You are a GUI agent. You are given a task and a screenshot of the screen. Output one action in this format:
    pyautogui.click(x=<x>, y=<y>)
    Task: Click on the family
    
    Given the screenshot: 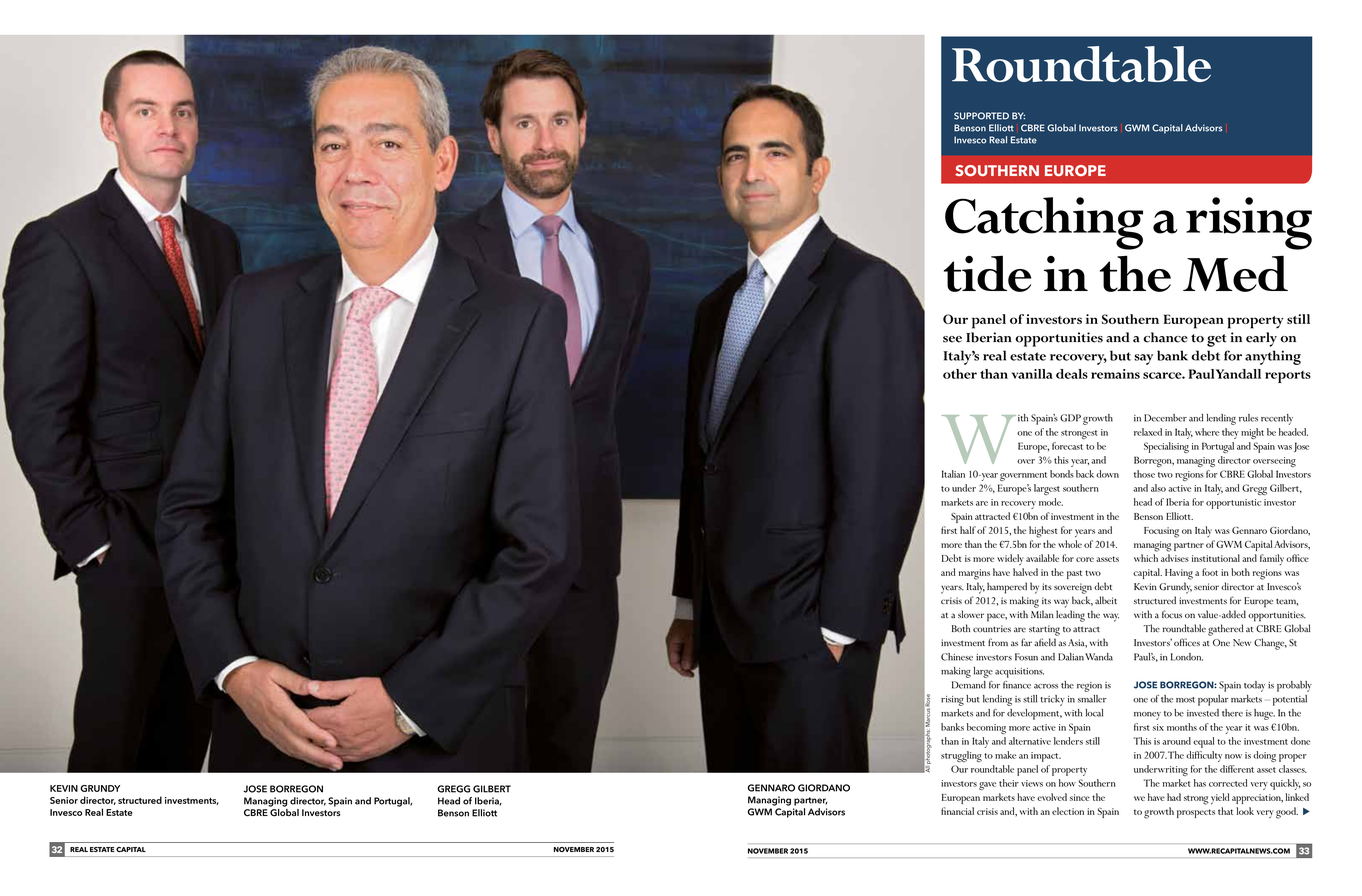 What is the action you would take?
    pyautogui.click(x=1272, y=559)
